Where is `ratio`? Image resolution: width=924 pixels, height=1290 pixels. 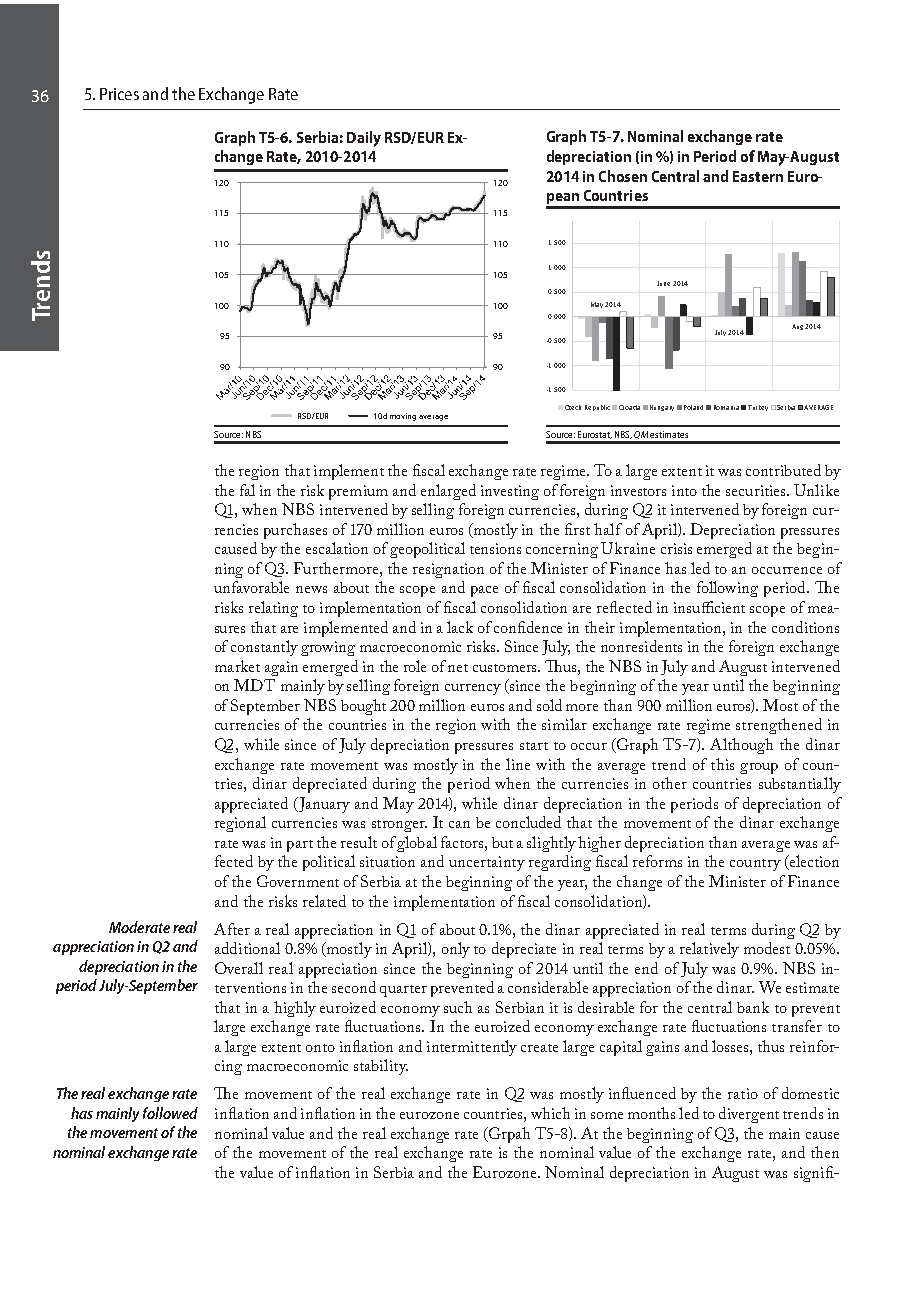
ratio is located at coordinates (743, 1093).
